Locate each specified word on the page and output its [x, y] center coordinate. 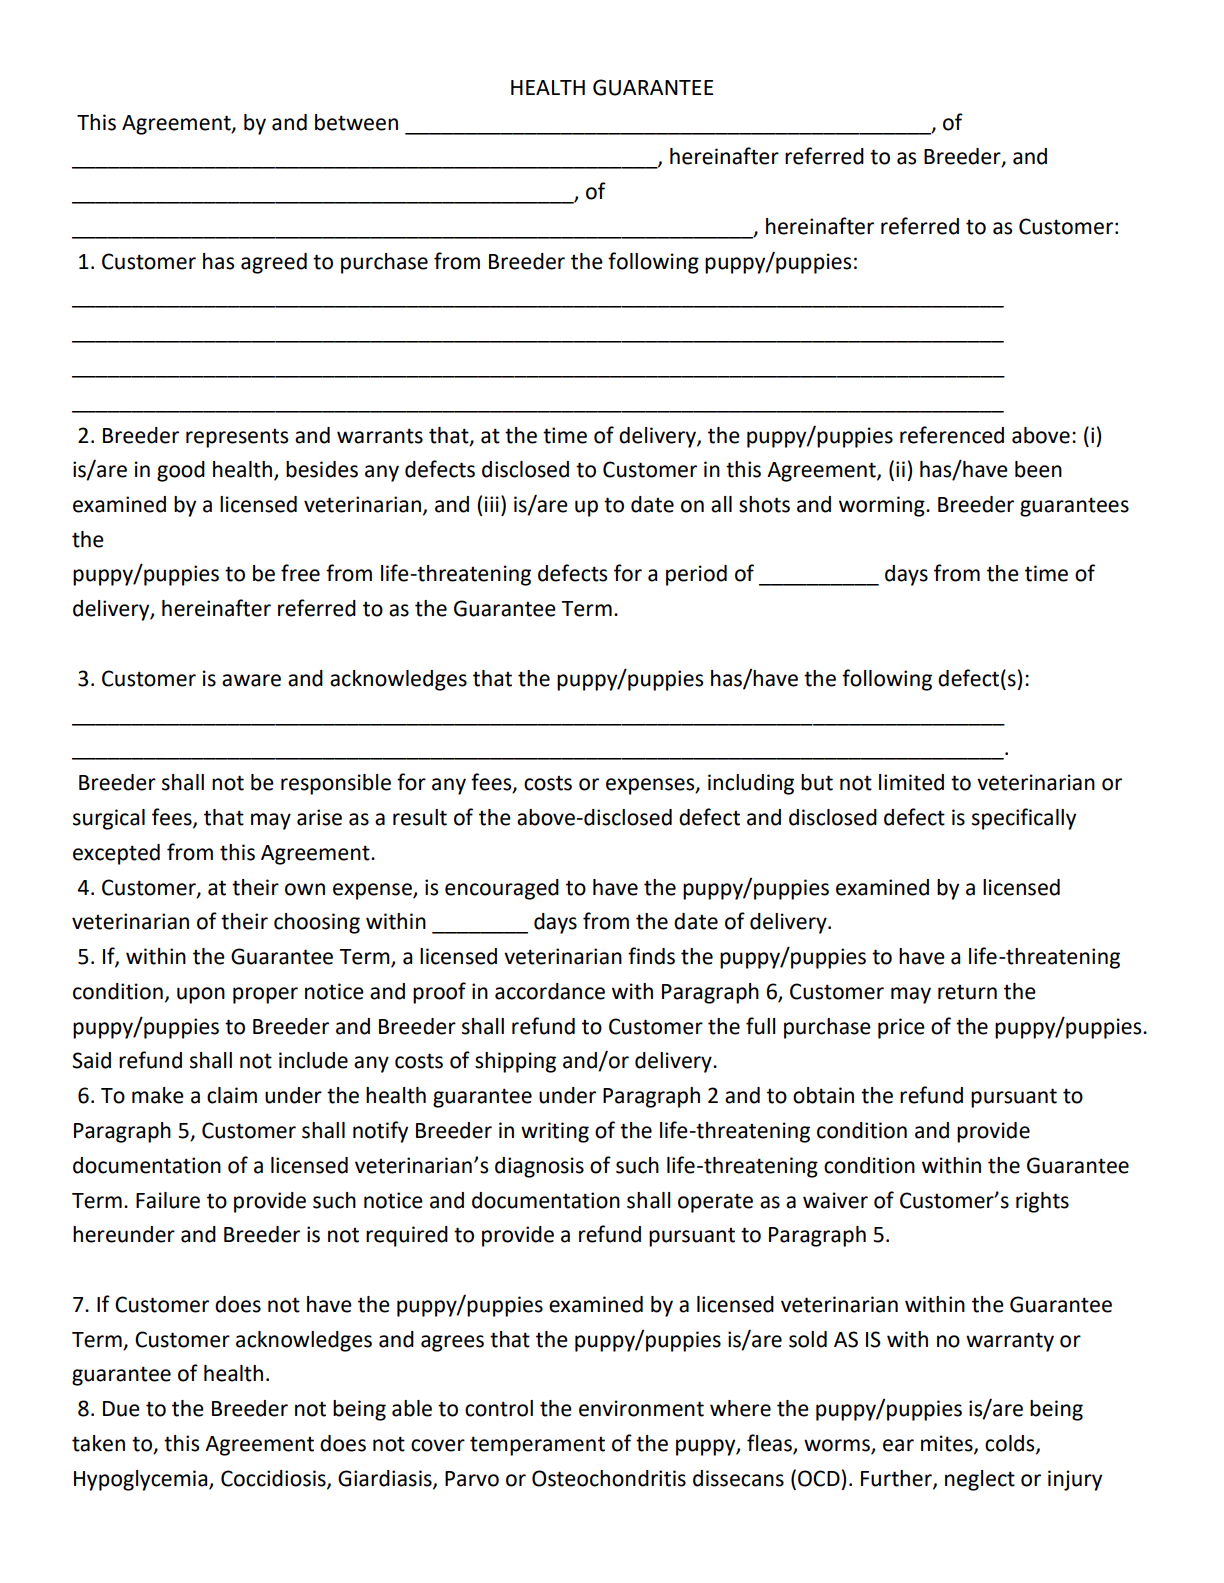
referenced [952, 435]
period [696, 575]
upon [201, 995]
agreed [274, 263]
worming [883, 506]
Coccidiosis [274, 1479]
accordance [550, 991]
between [356, 122]
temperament [537, 1446]
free [300, 573]
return [967, 992]
